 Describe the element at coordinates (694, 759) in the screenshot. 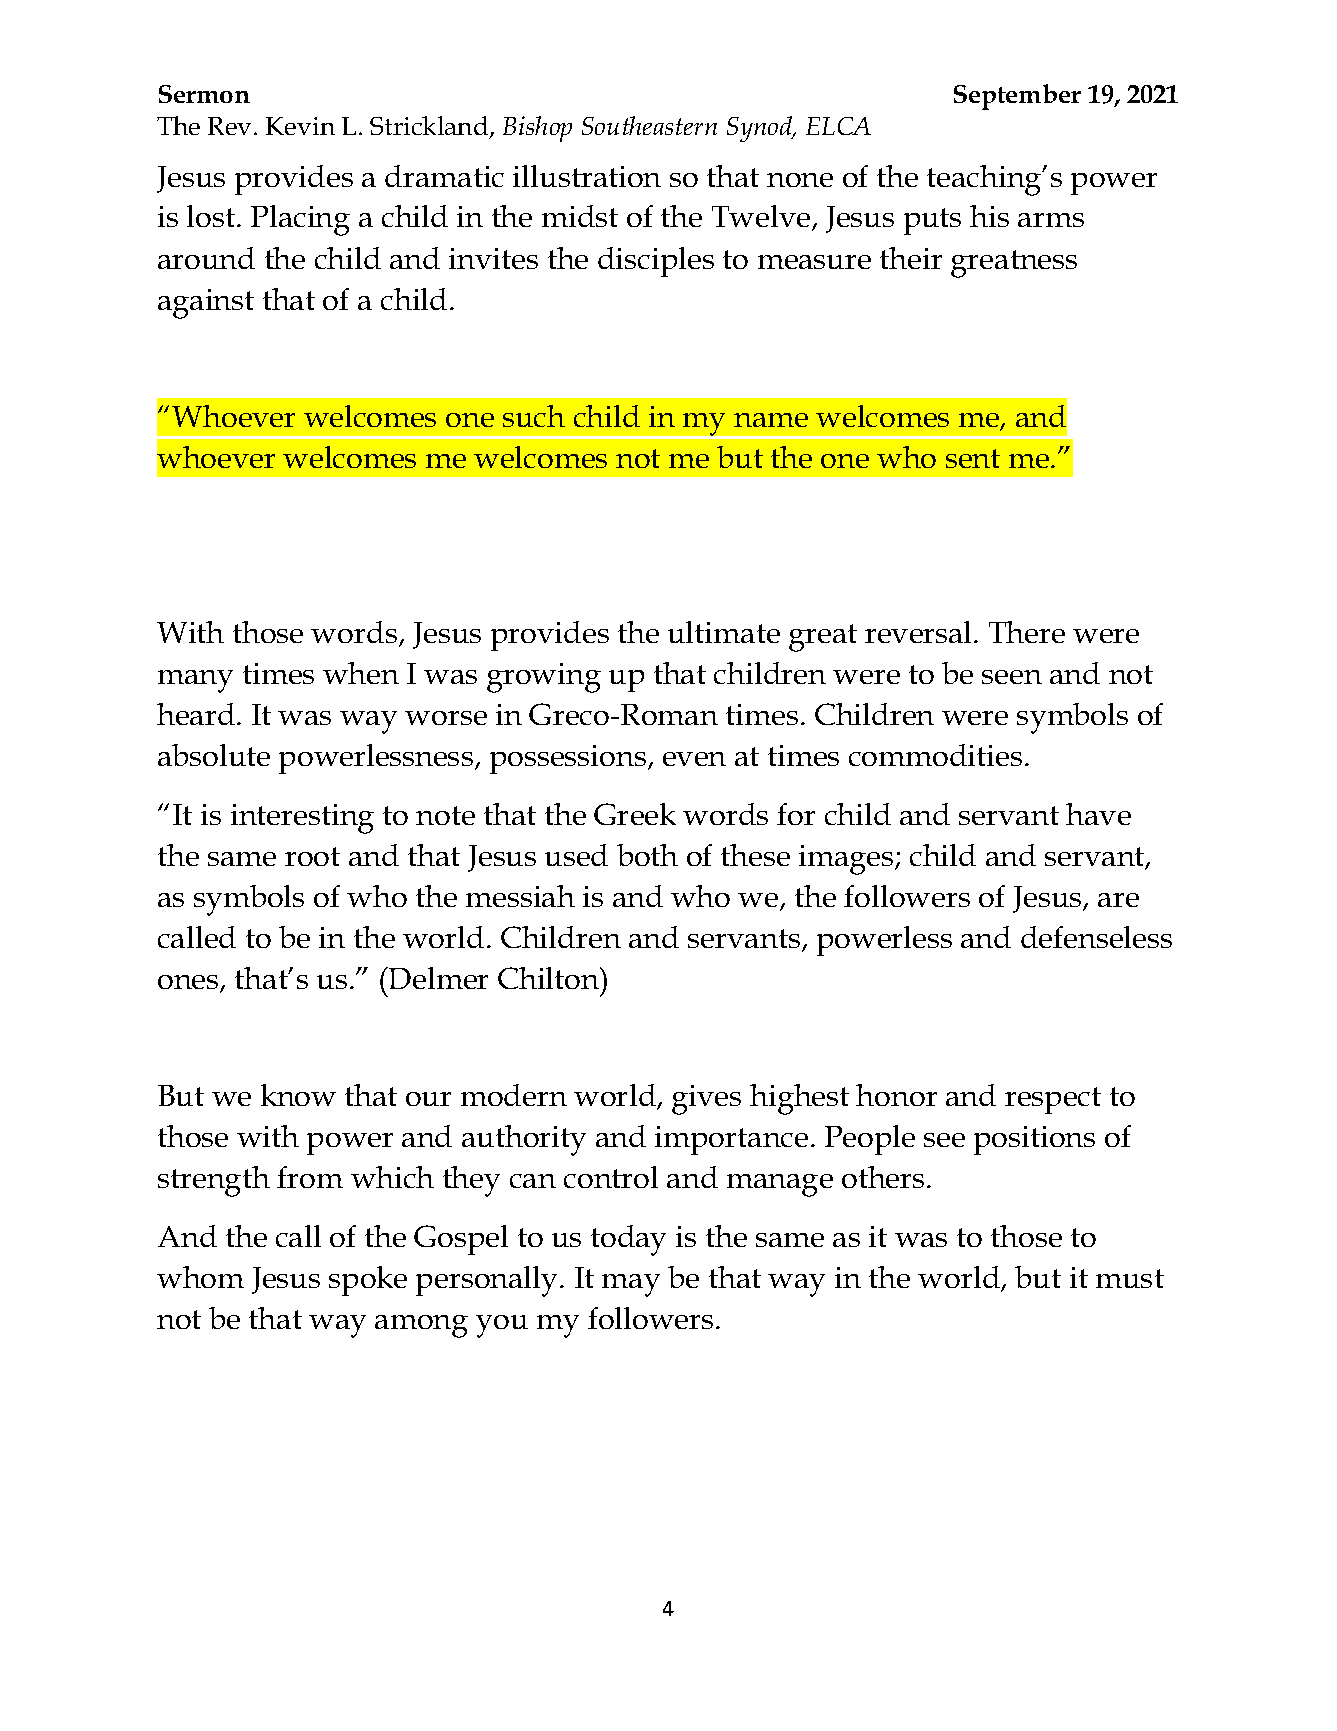

I see `even` at that location.
